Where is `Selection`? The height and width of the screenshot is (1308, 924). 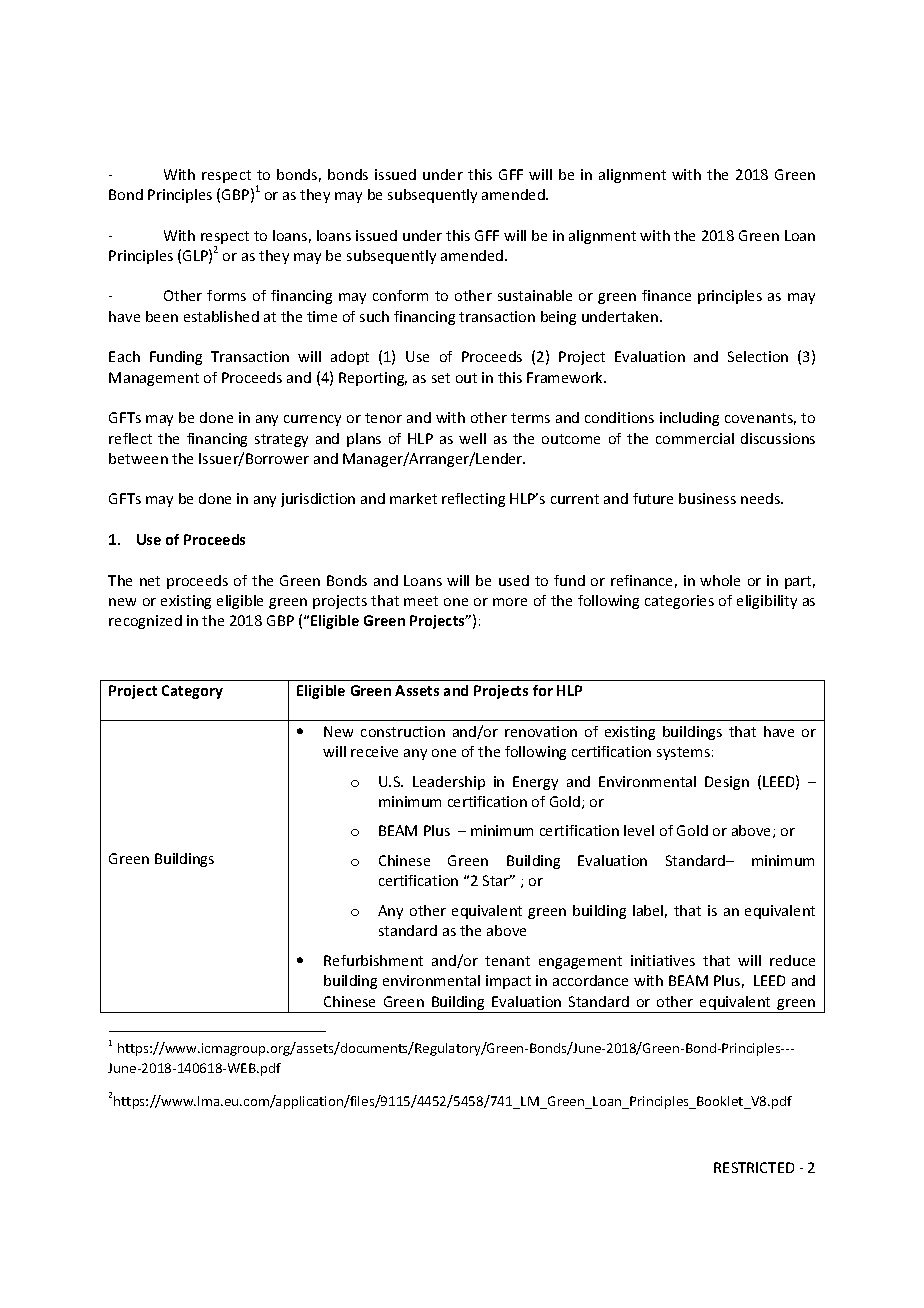 Selection is located at coordinates (758, 356).
